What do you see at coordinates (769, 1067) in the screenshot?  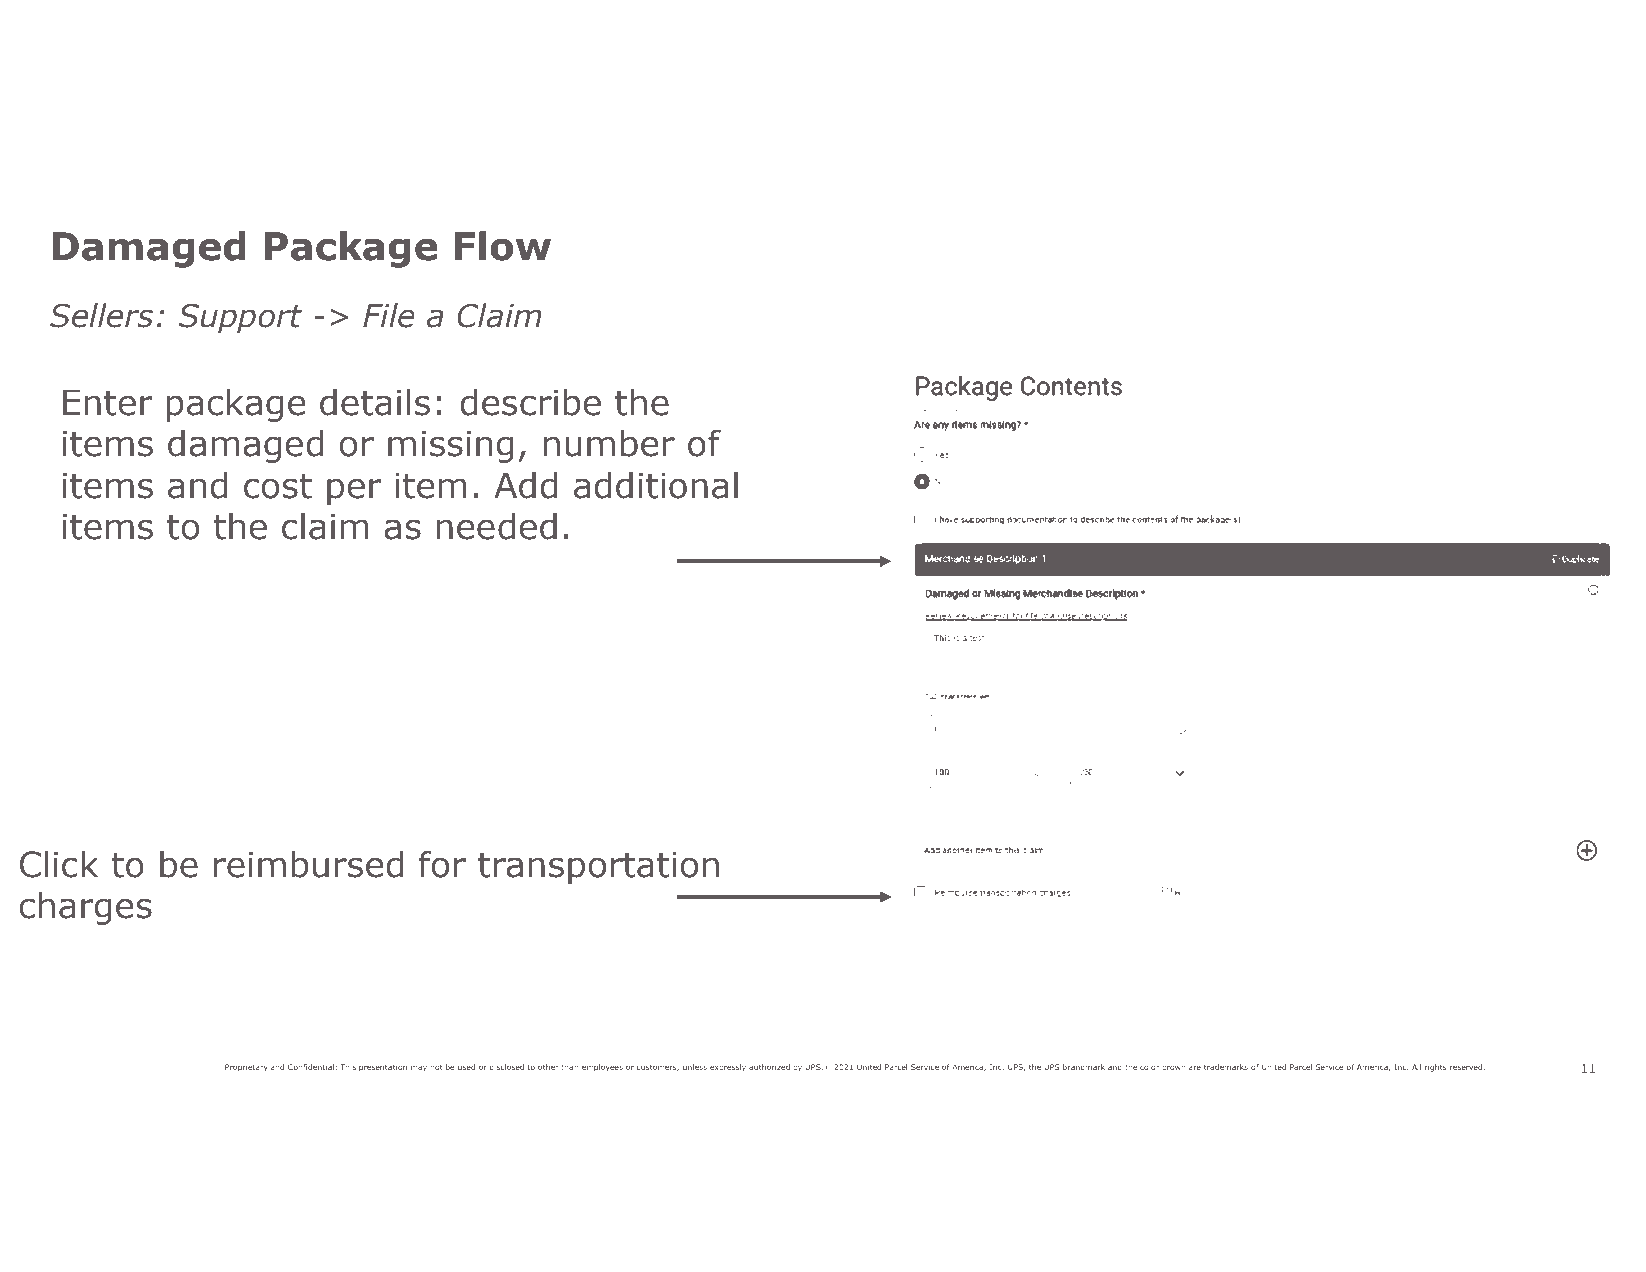 I see `authorized` at bounding box center [769, 1067].
